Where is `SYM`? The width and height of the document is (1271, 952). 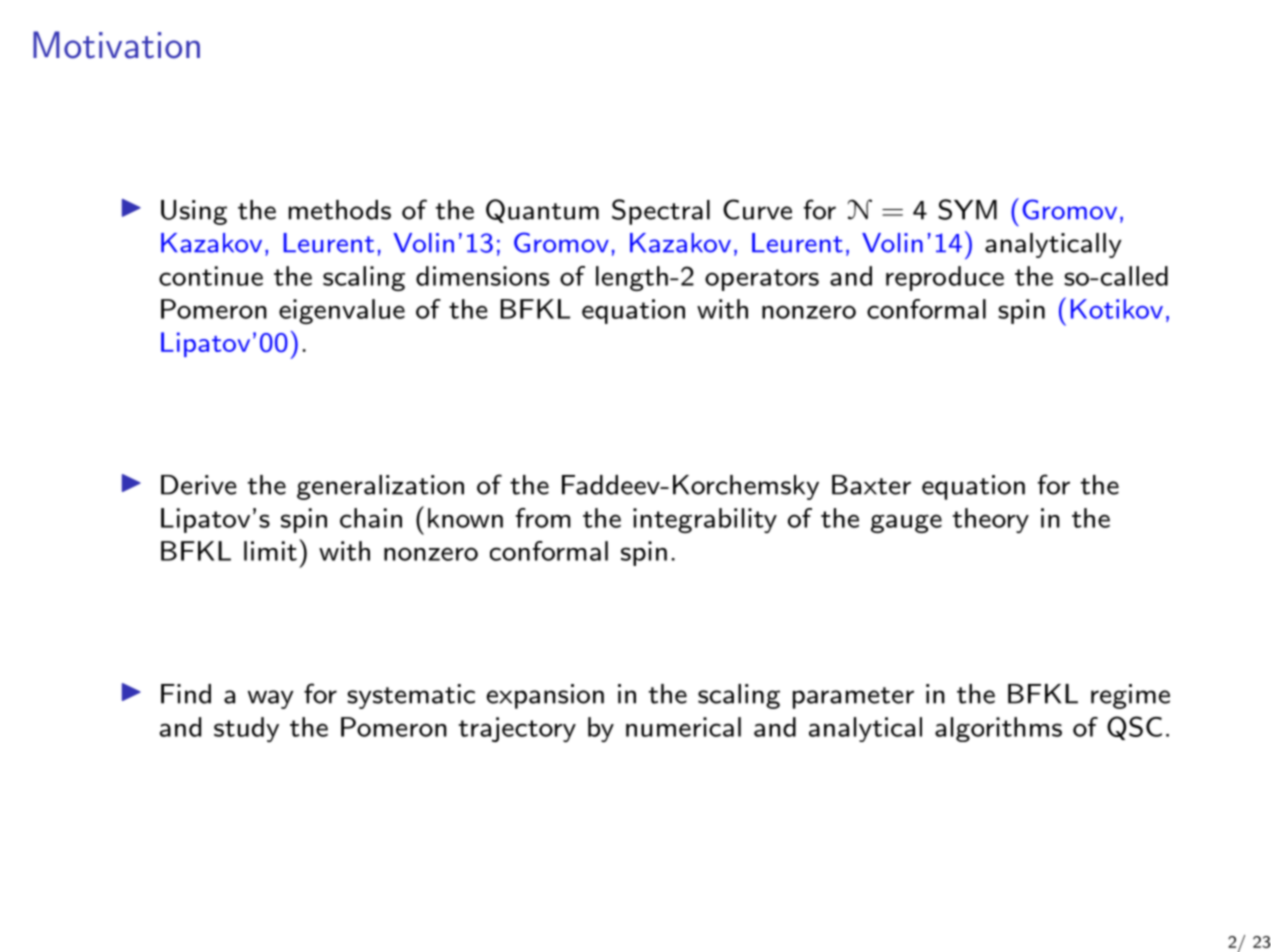
SYM is located at coordinates (967, 209).
